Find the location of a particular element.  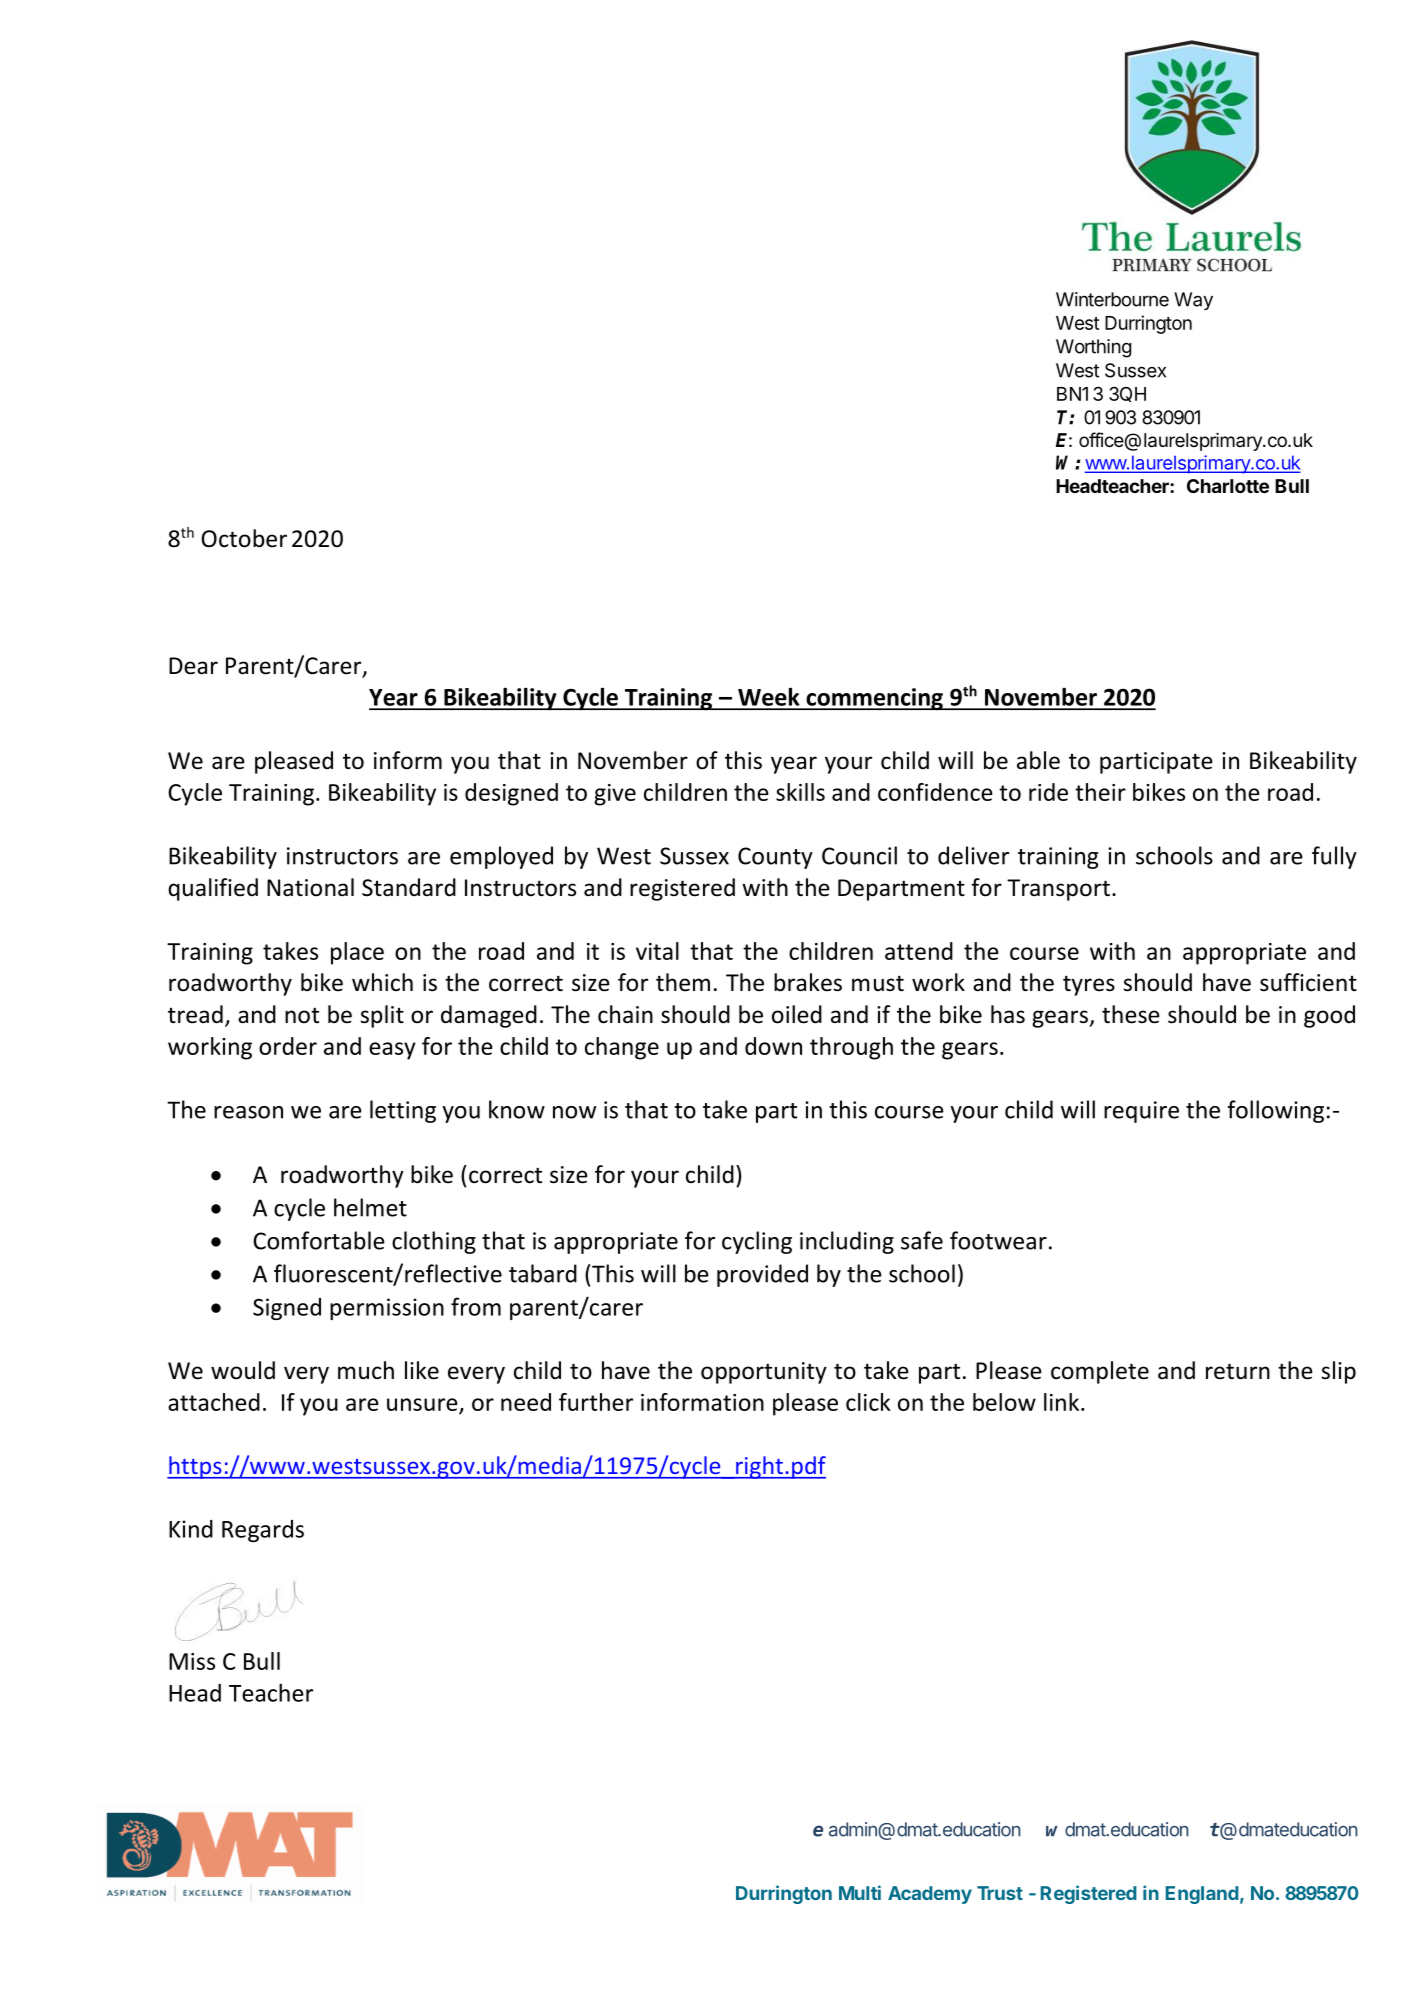

clothing is located at coordinates (434, 1242).
